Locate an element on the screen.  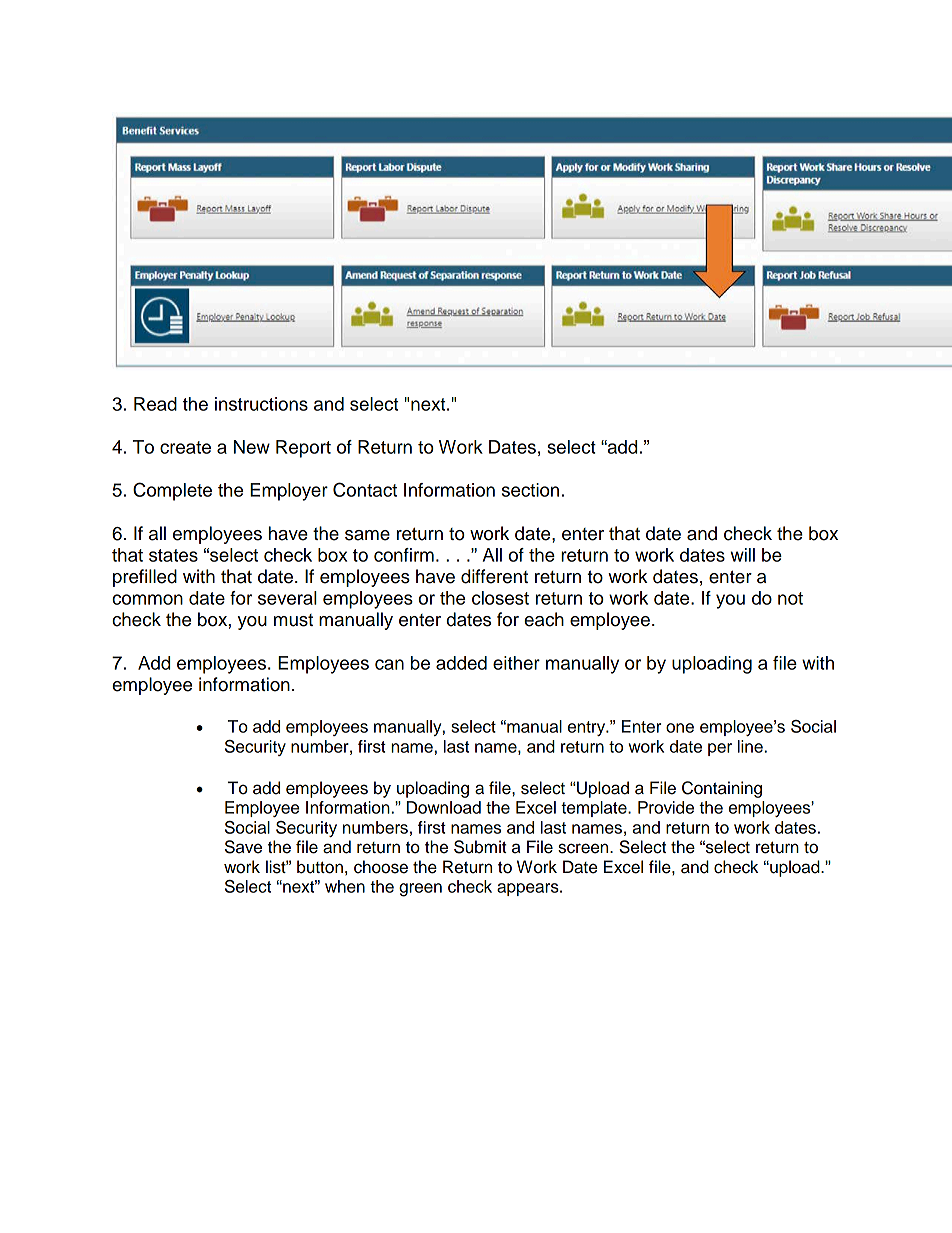
closest is located at coordinates (500, 598).
